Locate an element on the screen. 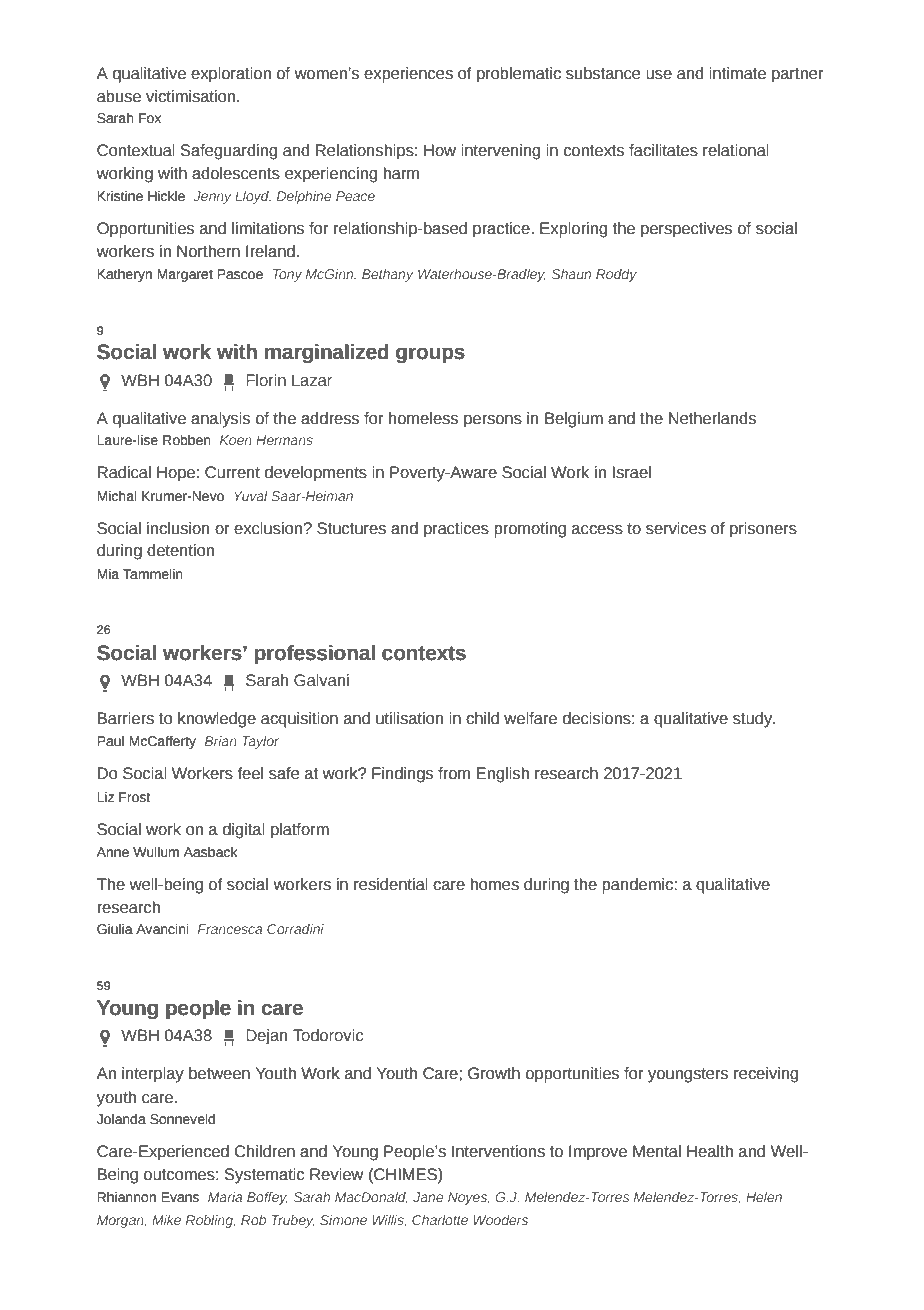 The image size is (924, 1310). Fox is located at coordinates (150, 118).
